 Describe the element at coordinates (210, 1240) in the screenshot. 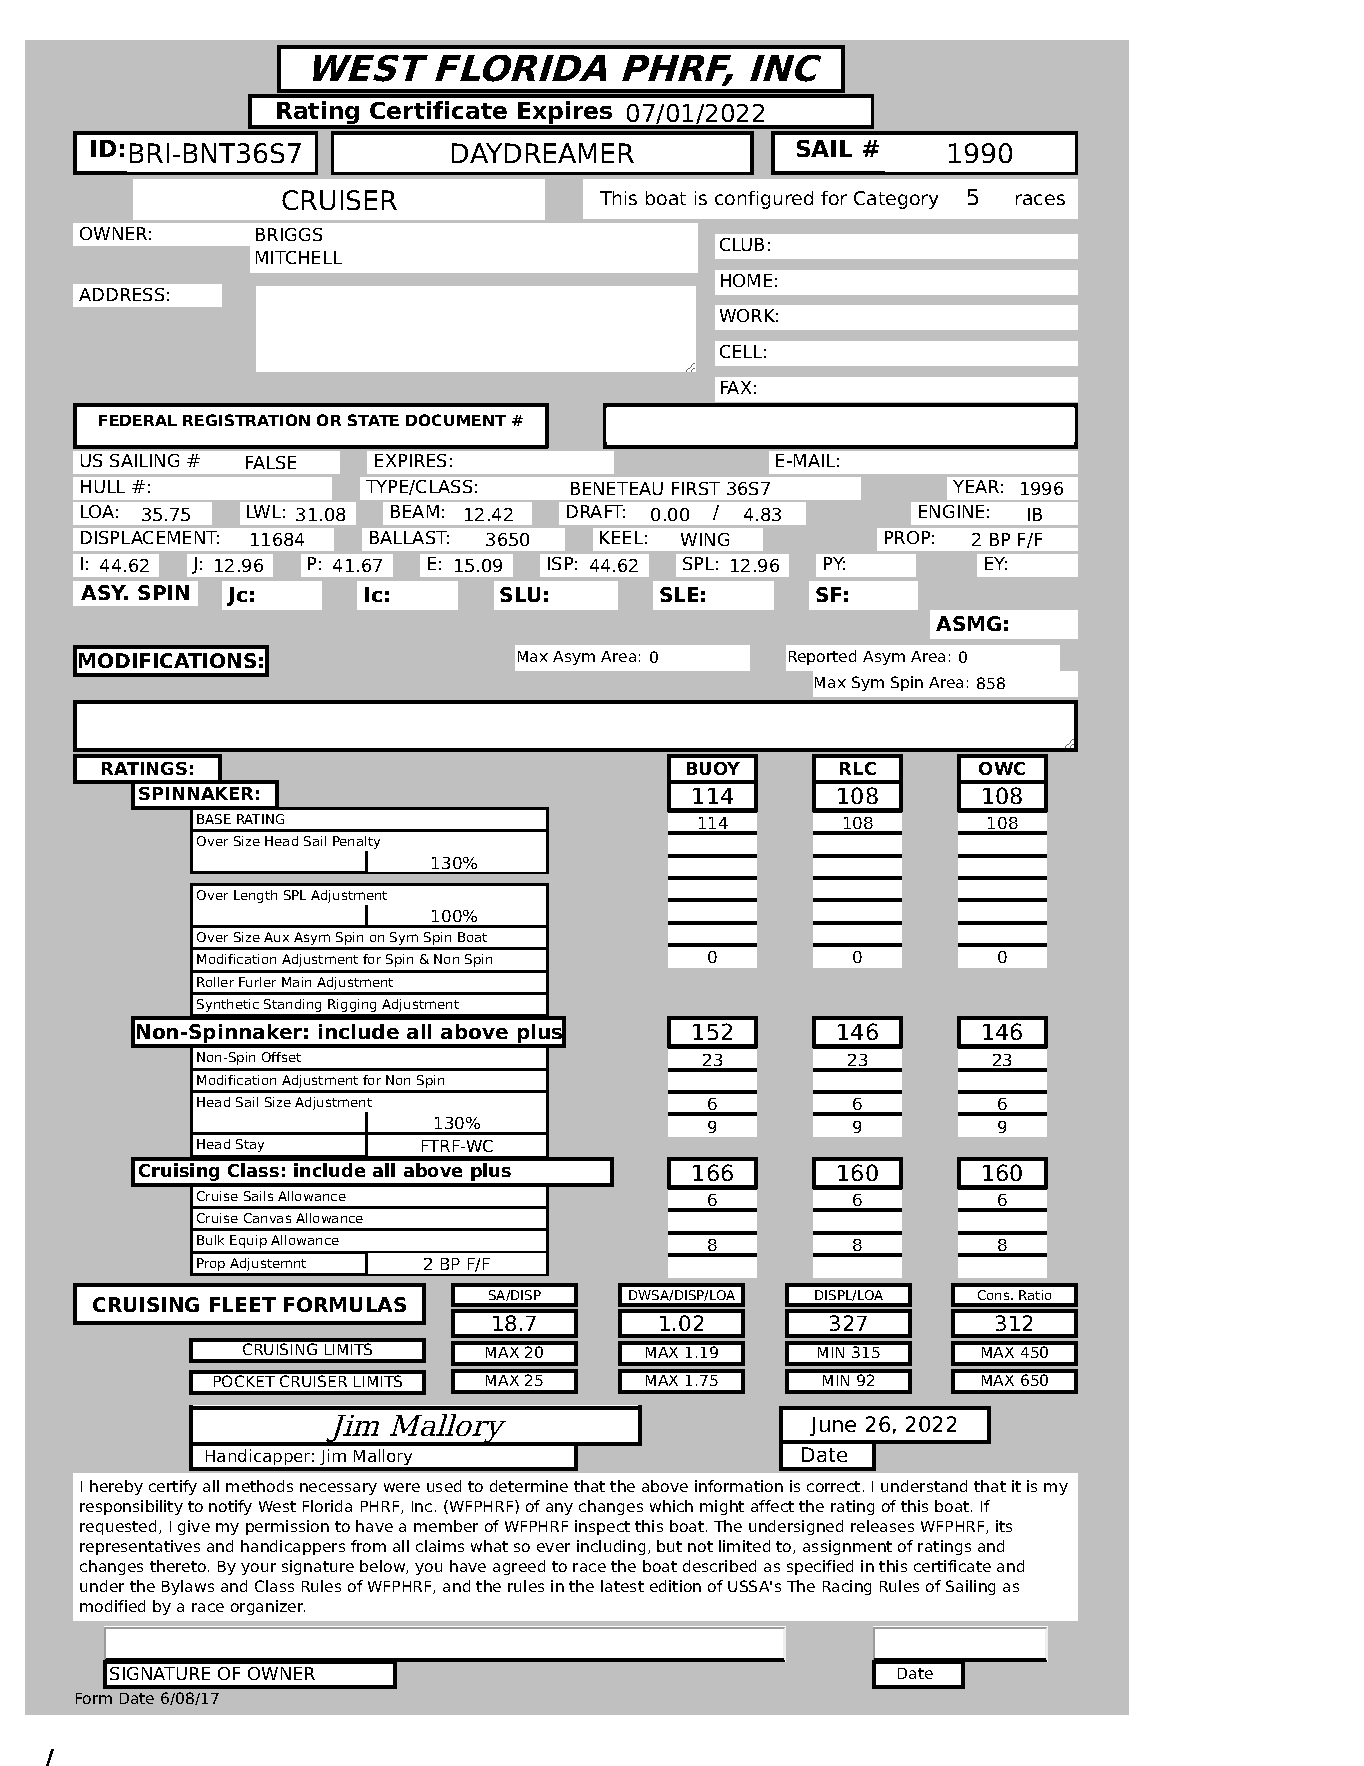

I see `Bulk` at that location.
